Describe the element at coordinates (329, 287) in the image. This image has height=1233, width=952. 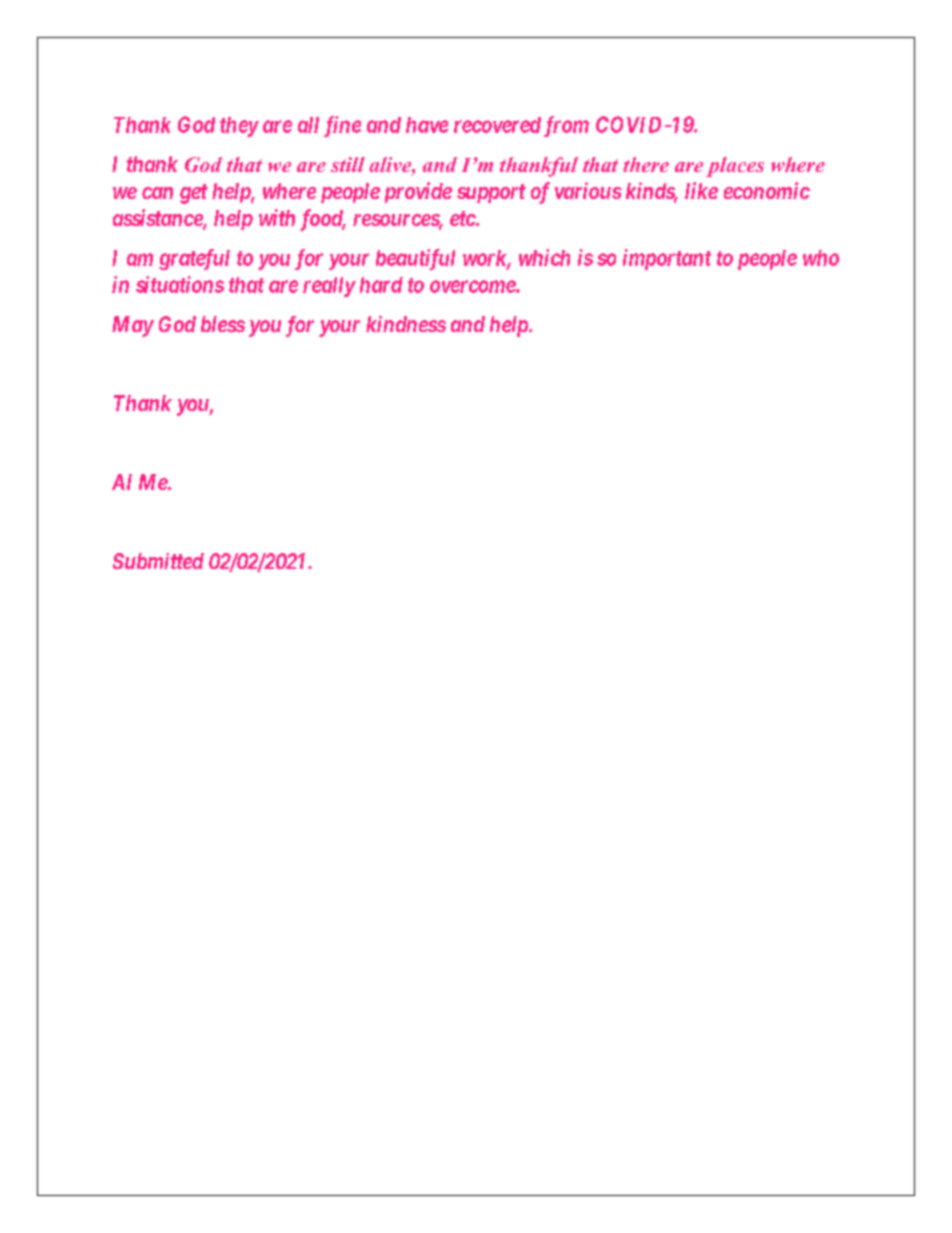
I see `really` at that location.
